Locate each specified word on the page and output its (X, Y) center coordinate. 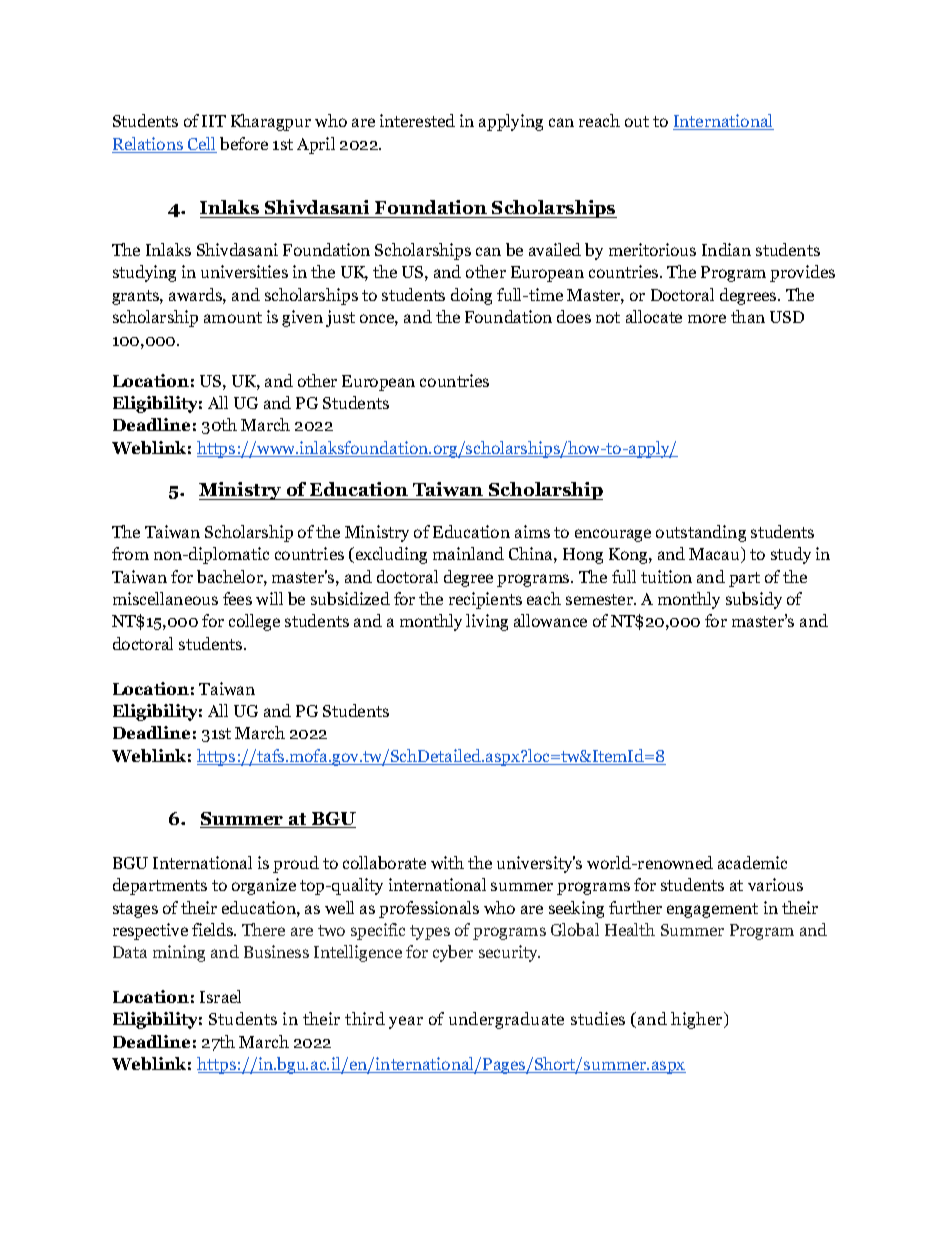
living (487, 622)
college (254, 622)
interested (417, 120)
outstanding (701, 533)
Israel (220, 996)
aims (532, 531)
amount (233, 317)
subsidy (754, 600)
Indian (726, 249)
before (244, 143)
